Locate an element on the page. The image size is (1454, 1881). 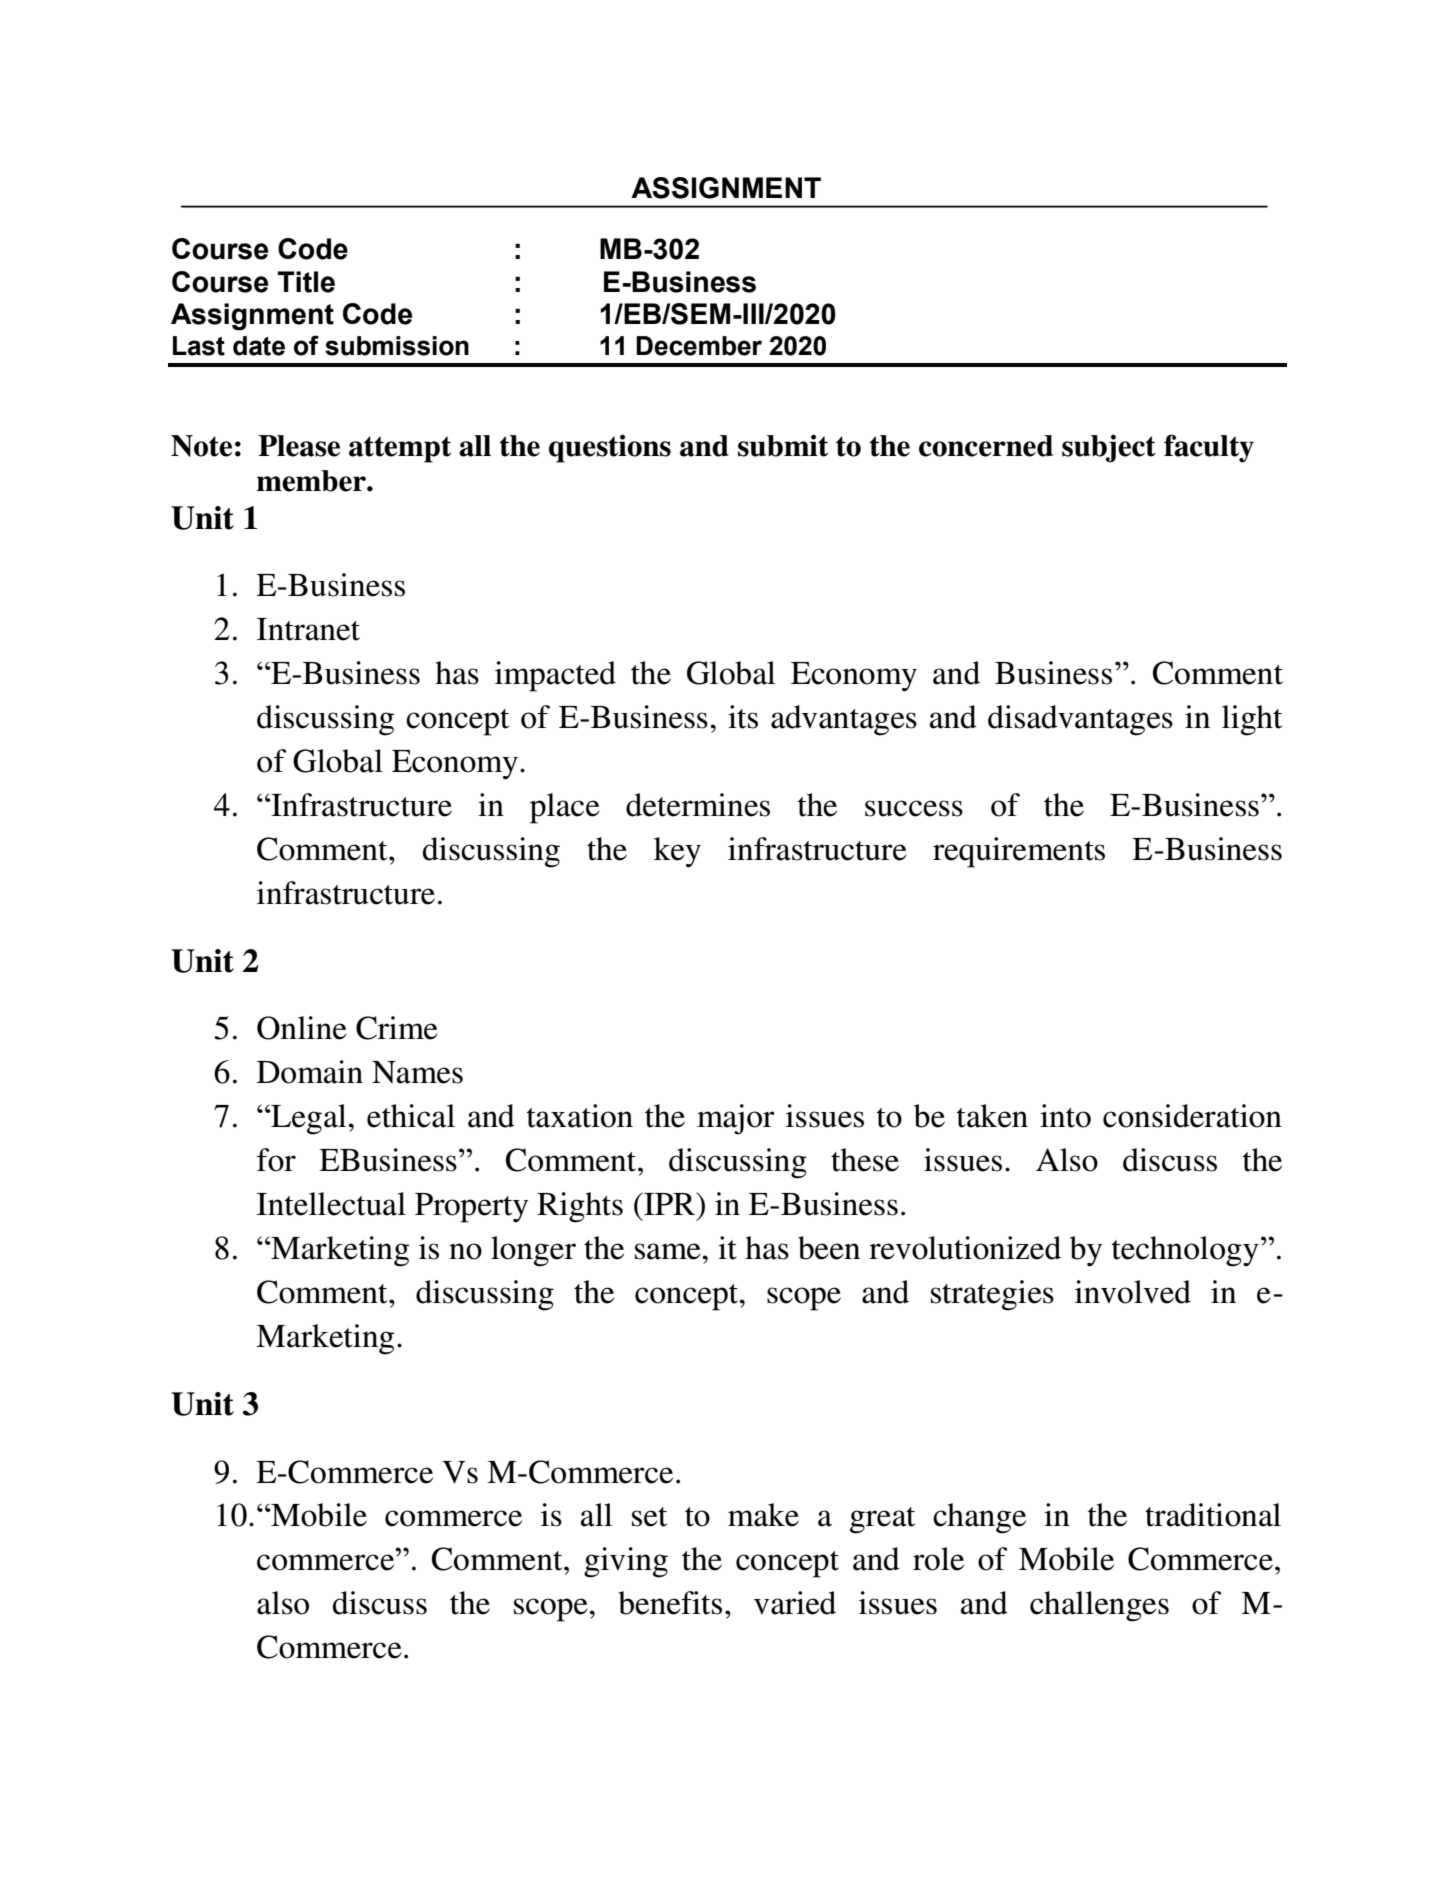
subject is located at coordinates (1109, 448).
